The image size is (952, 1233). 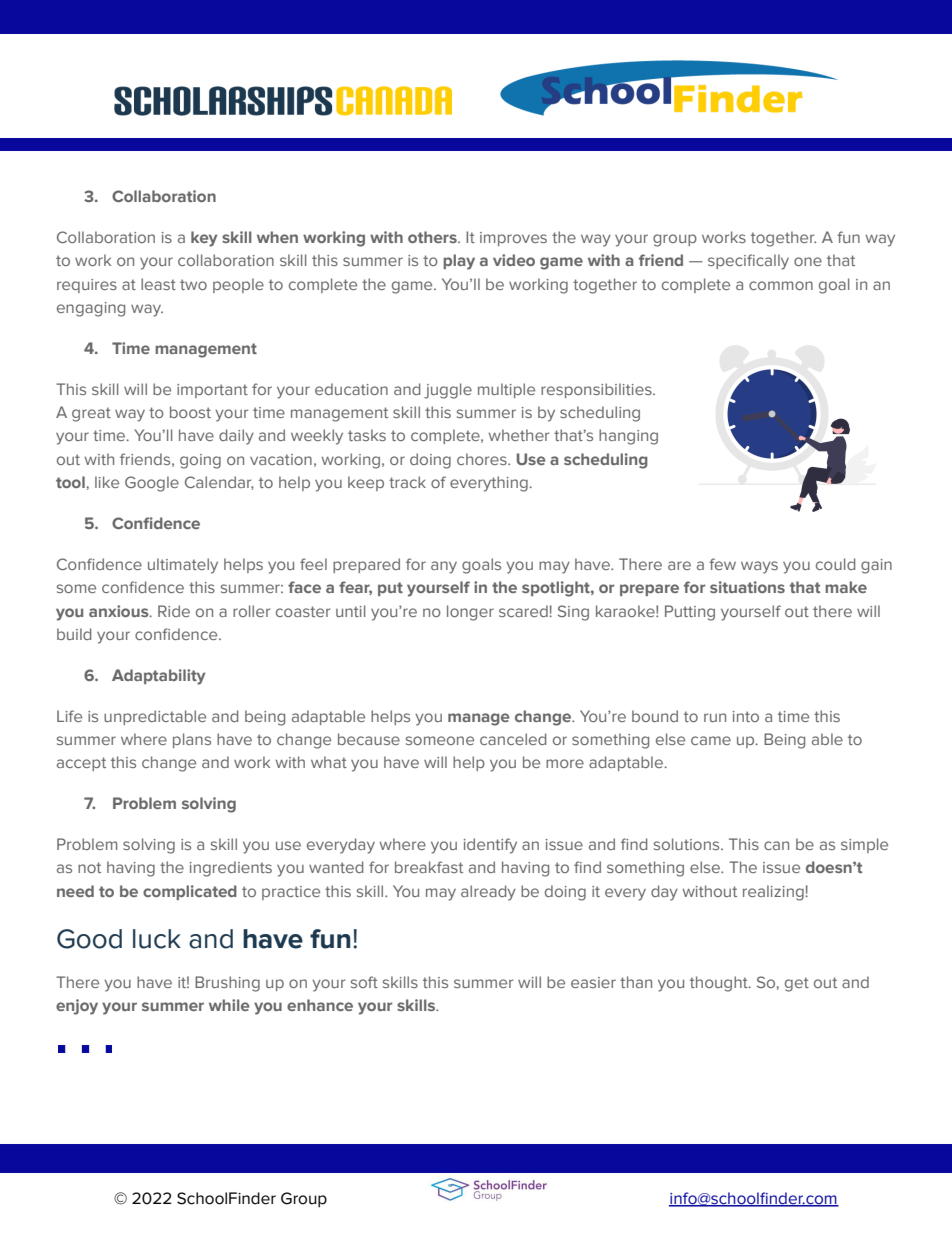 What do you see at coordinates (174, 611) in the screenshot?
I see `Ride` at bounding box center [174, 611].
